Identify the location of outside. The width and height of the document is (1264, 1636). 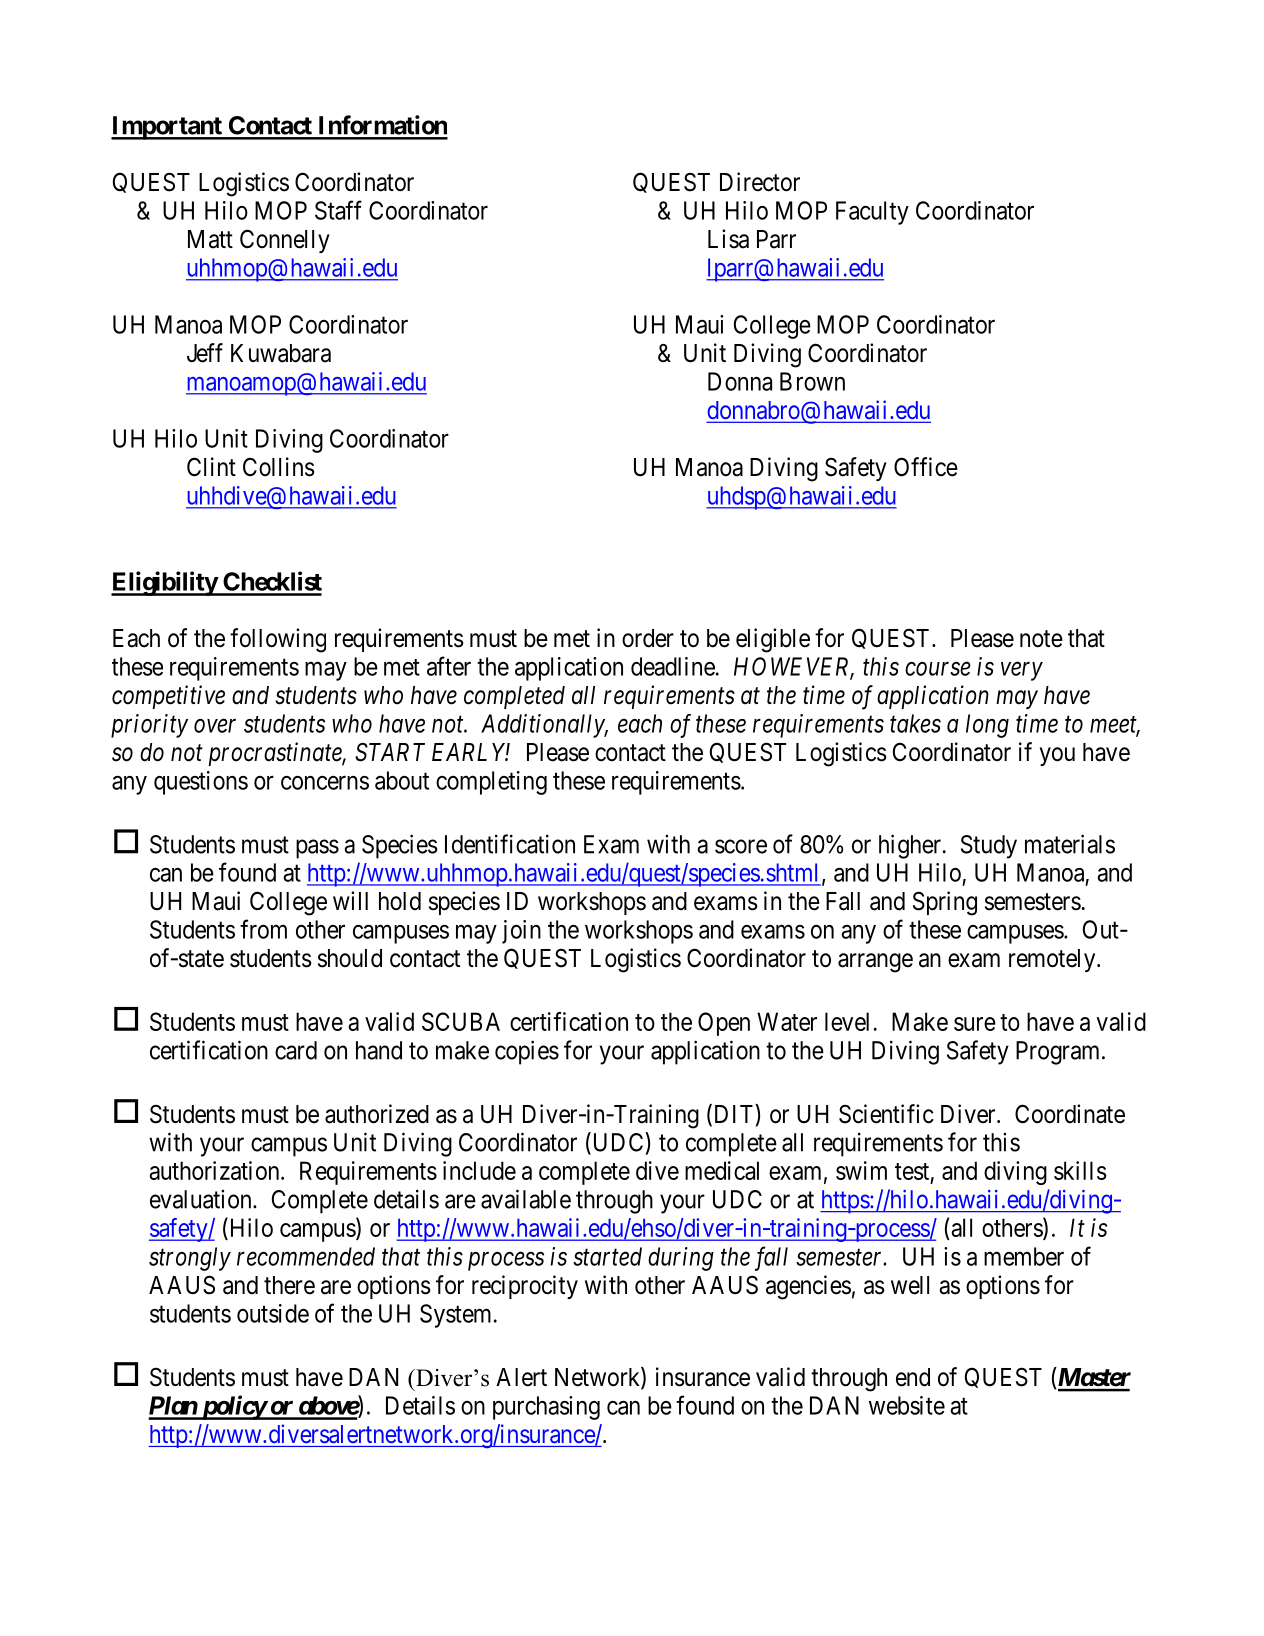
(273, 1313).
